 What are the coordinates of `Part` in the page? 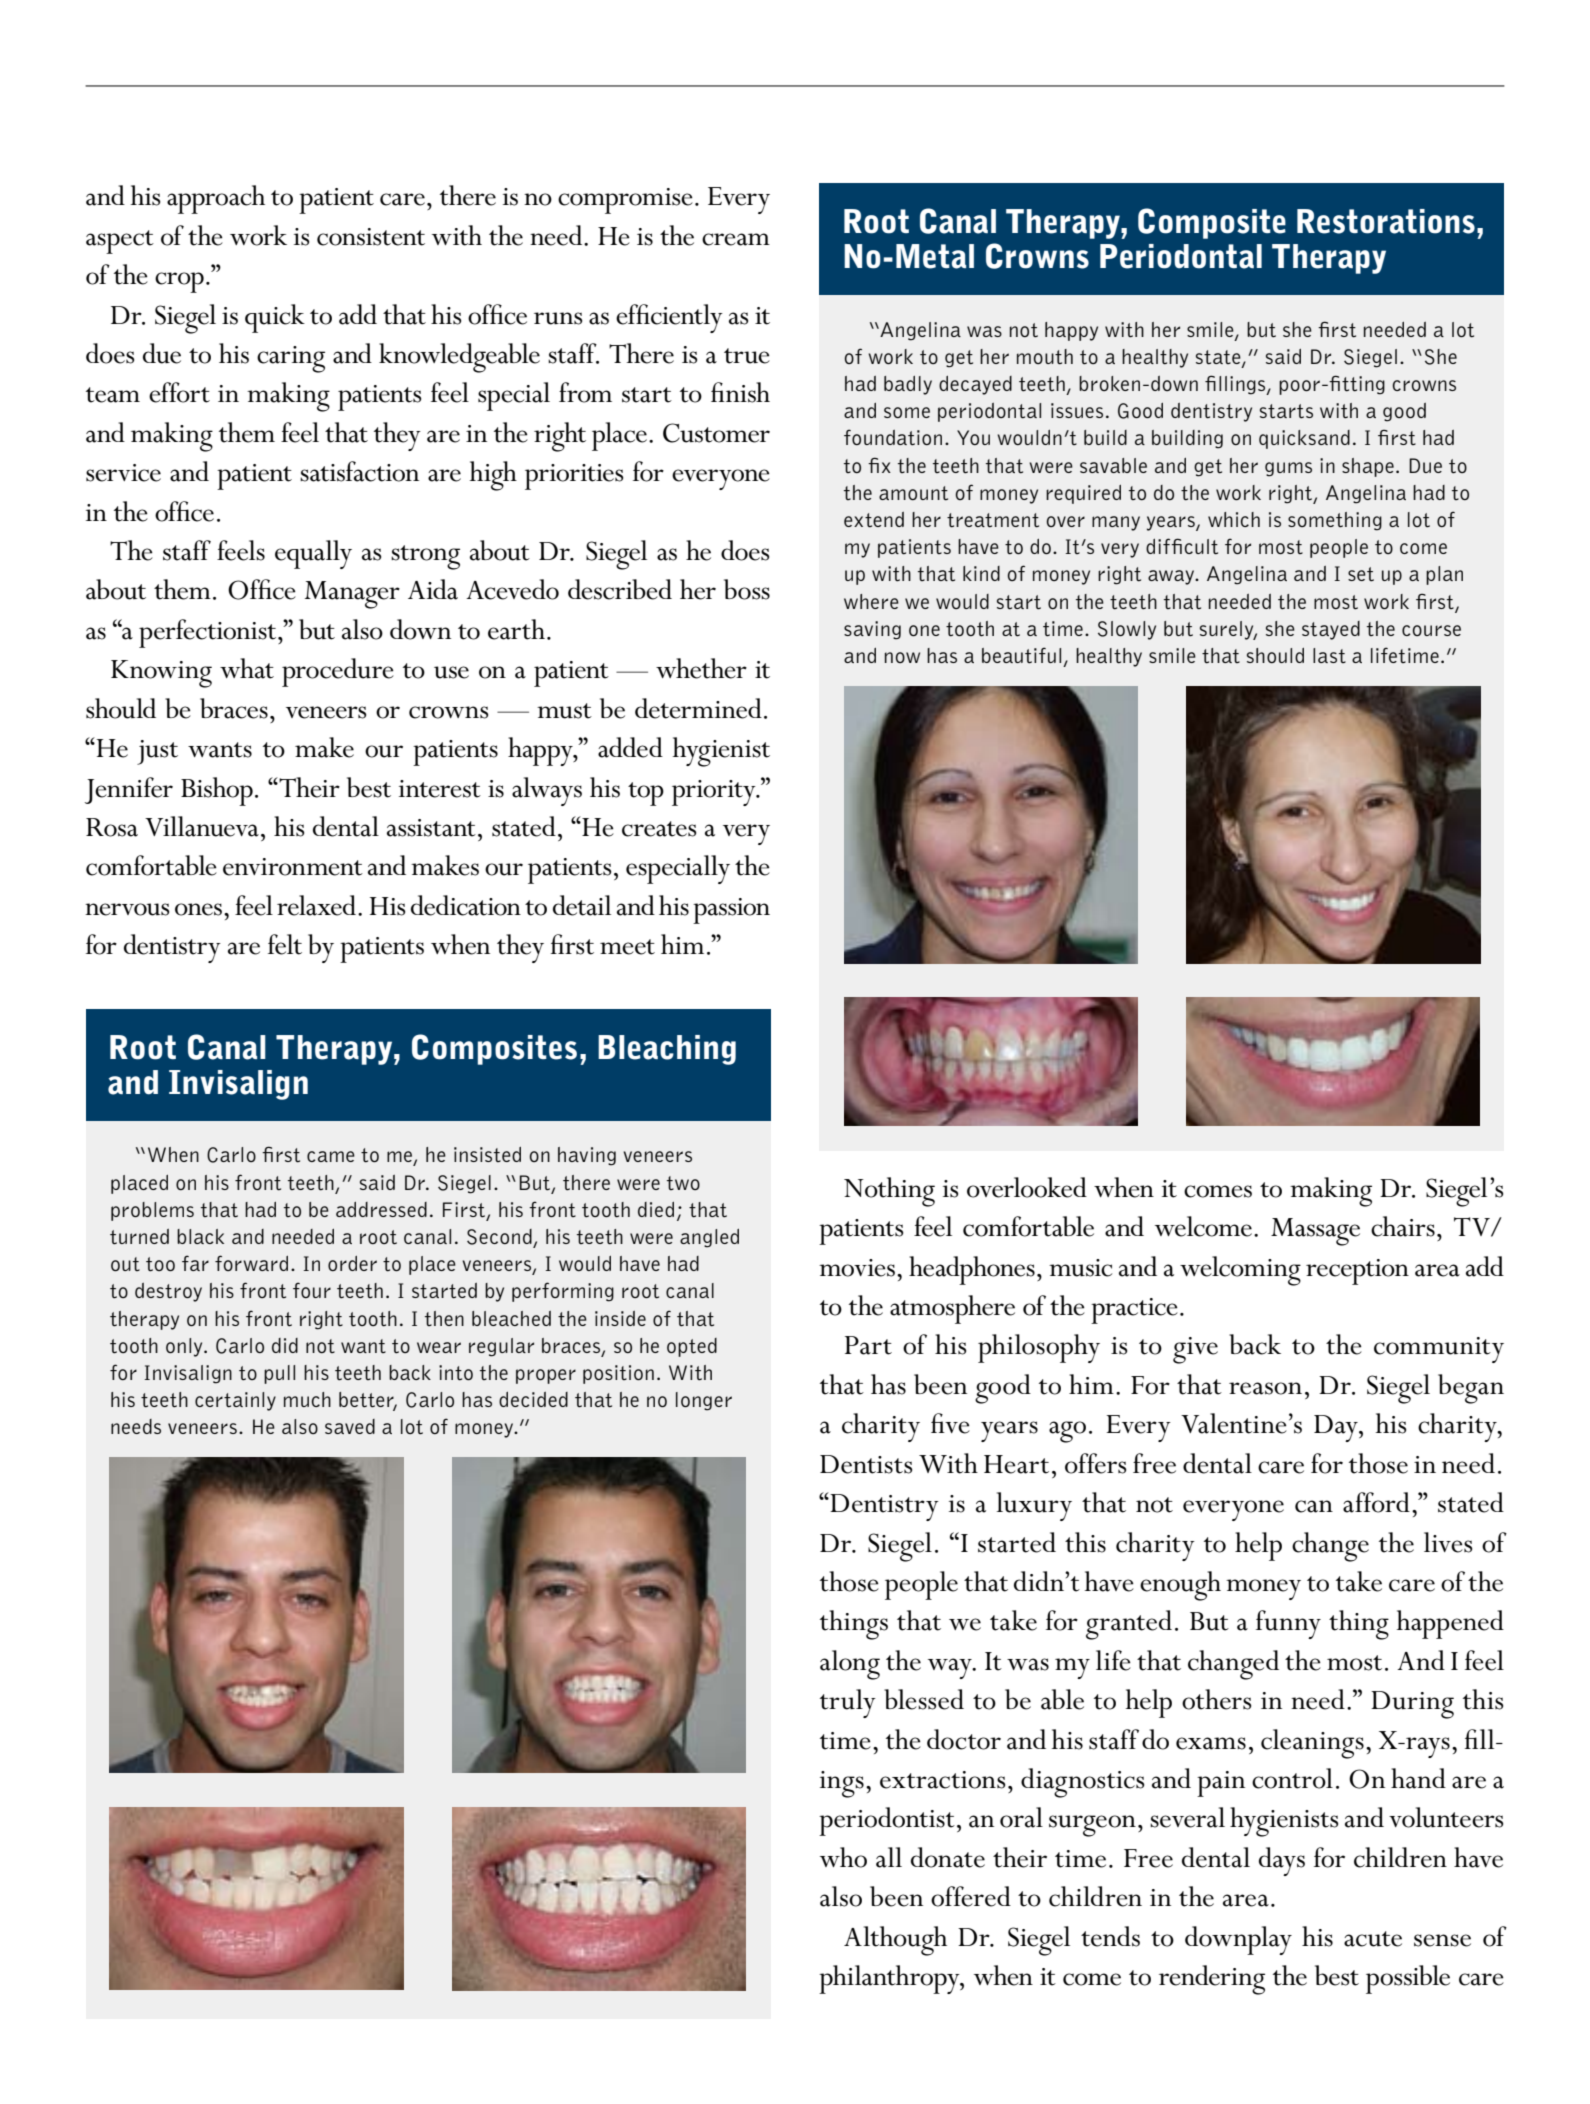 It's located at (868, 1345).
